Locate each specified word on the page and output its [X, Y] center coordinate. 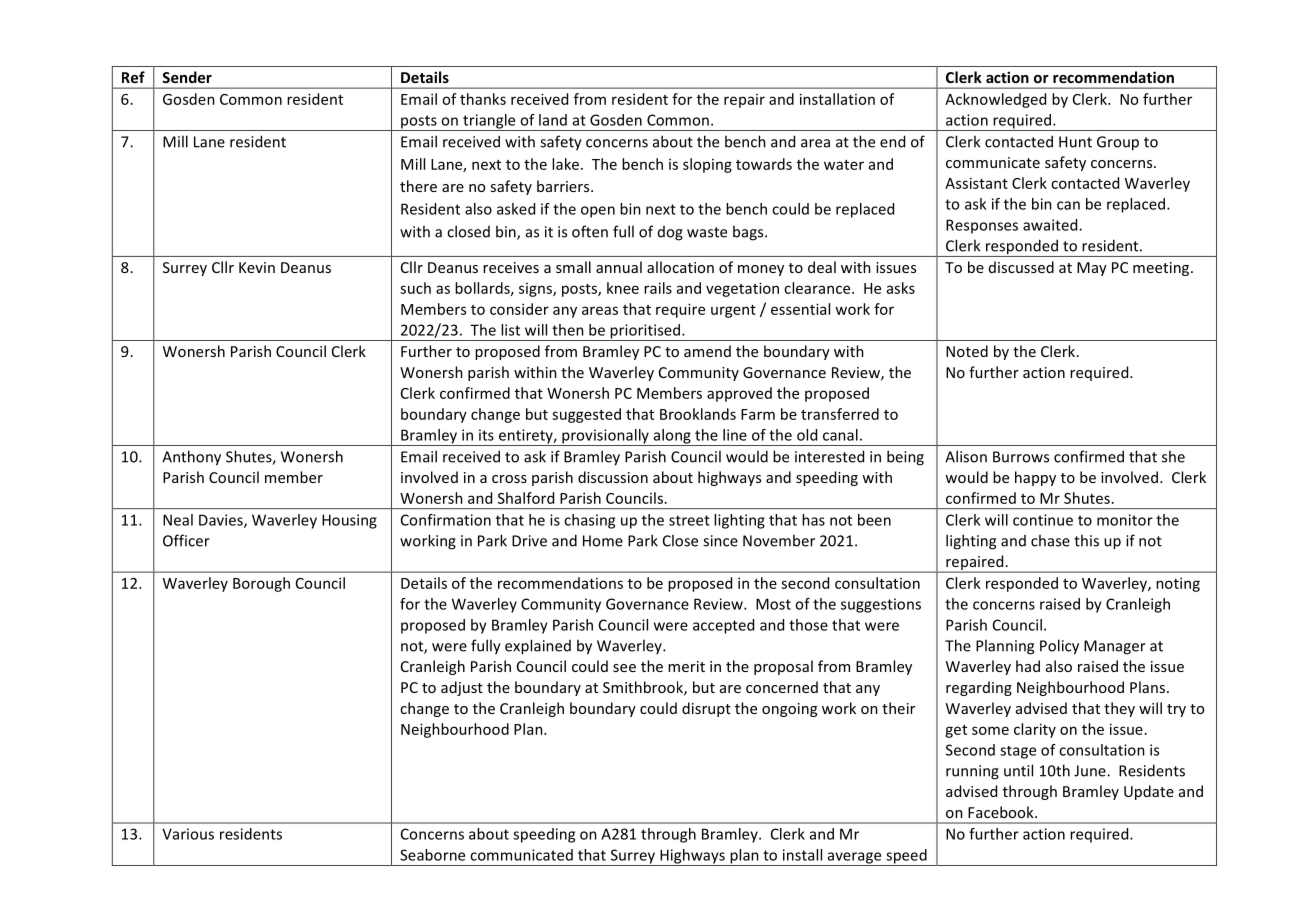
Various [188, 834]
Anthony [191, 458]
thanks [483, 99]
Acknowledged [995, 100]
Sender [187, 77]
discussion [613, 477]
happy [1035, 478]
